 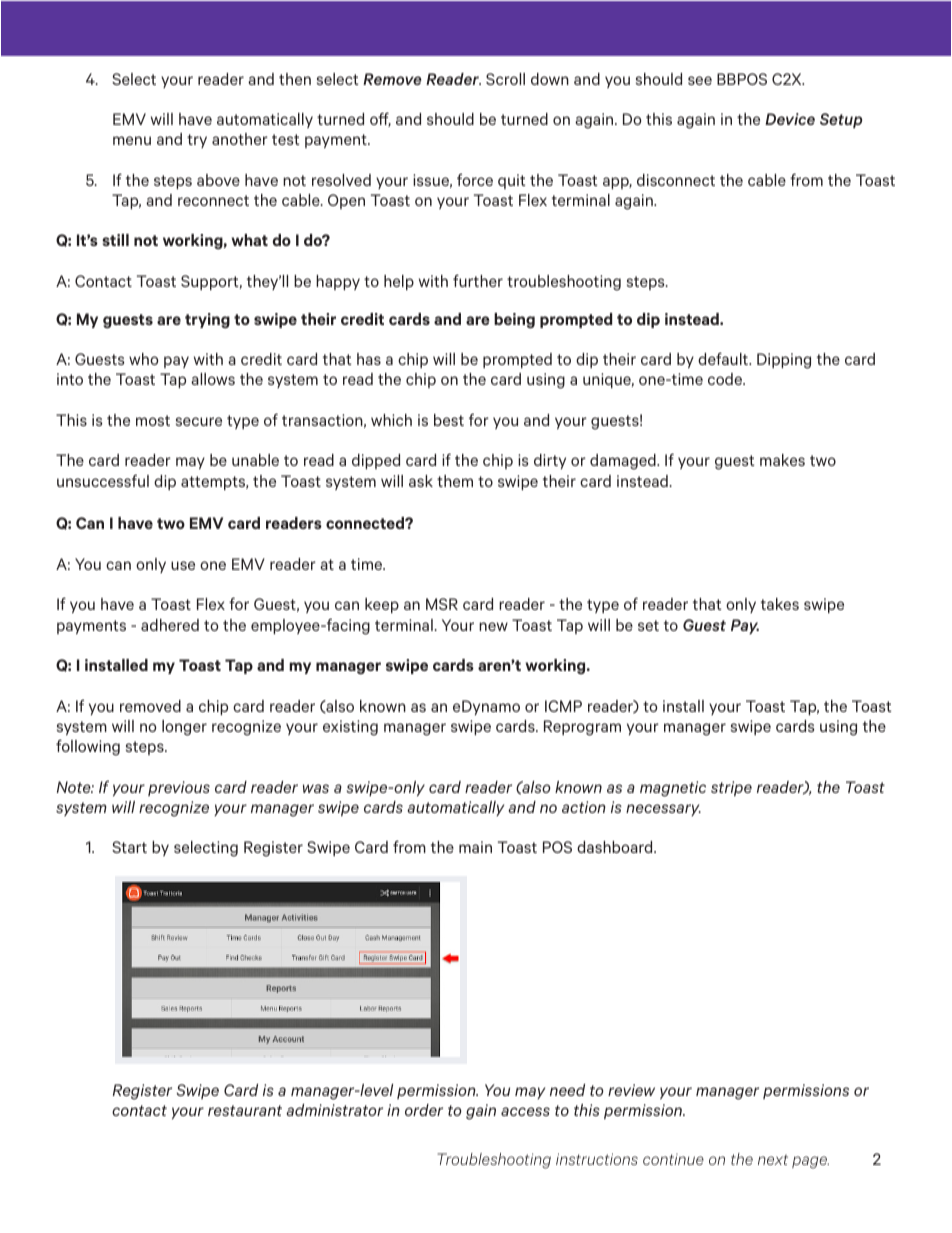 I want to click on Device, so click(x=790, y=119).
